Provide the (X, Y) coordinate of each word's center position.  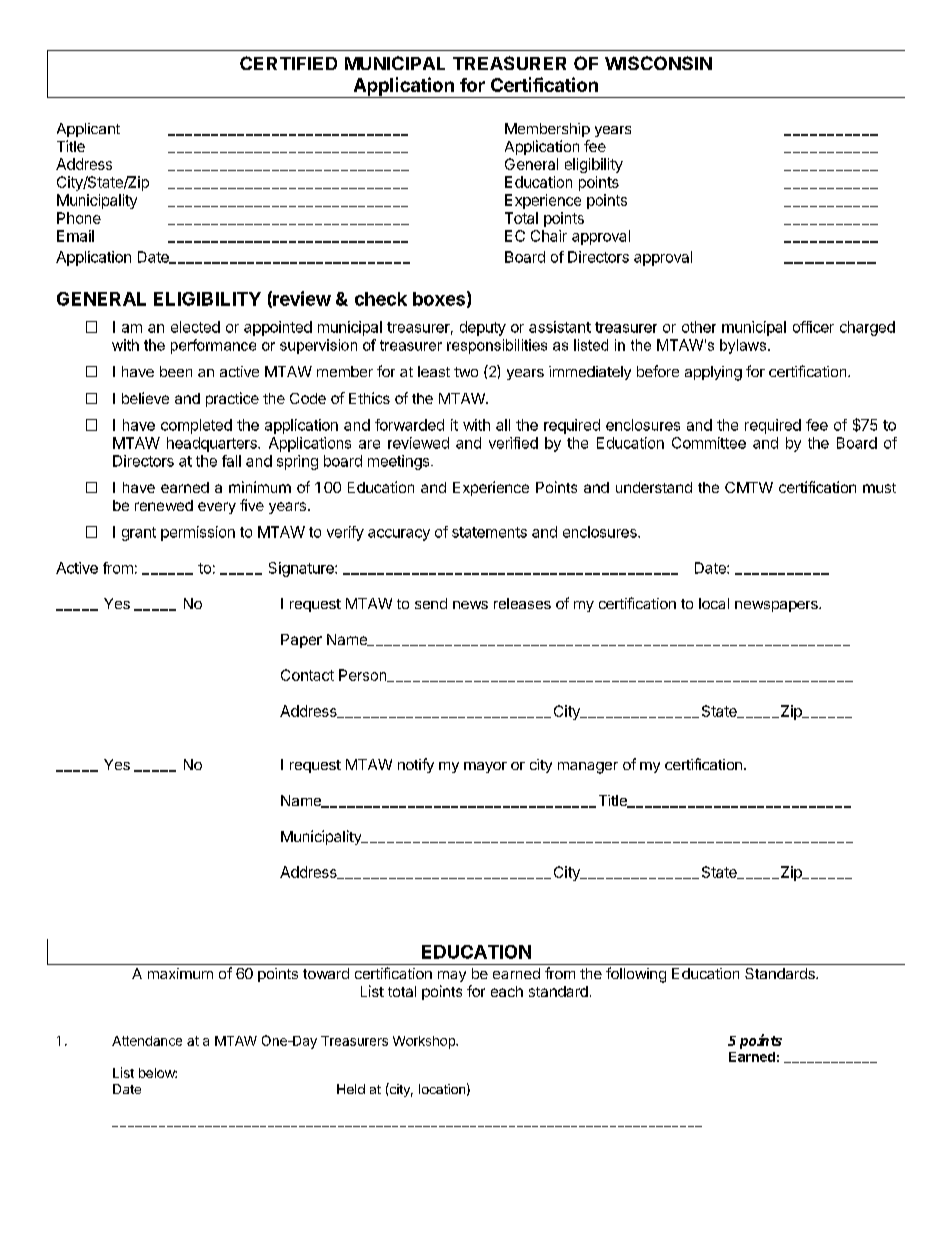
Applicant (88, 130)
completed (196, 426)
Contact (307, 675)
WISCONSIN (658, 63)
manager (588, 768)
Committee (709, 443)
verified (513, 443)
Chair (549, 236)
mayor (485, 767)
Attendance (147, 1041)
